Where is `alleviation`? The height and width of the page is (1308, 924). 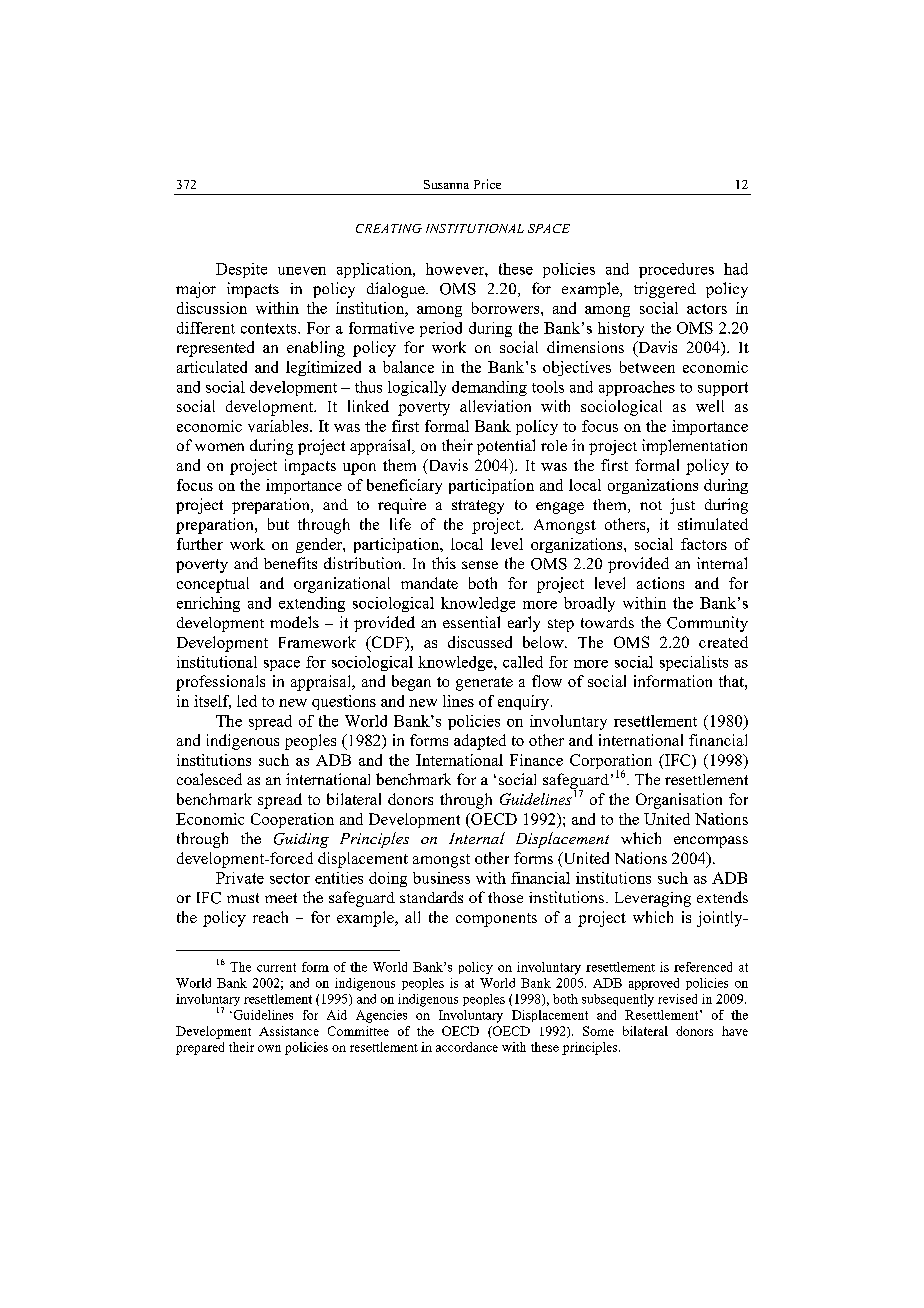
alleviation is located at coordinates (495, 406).
